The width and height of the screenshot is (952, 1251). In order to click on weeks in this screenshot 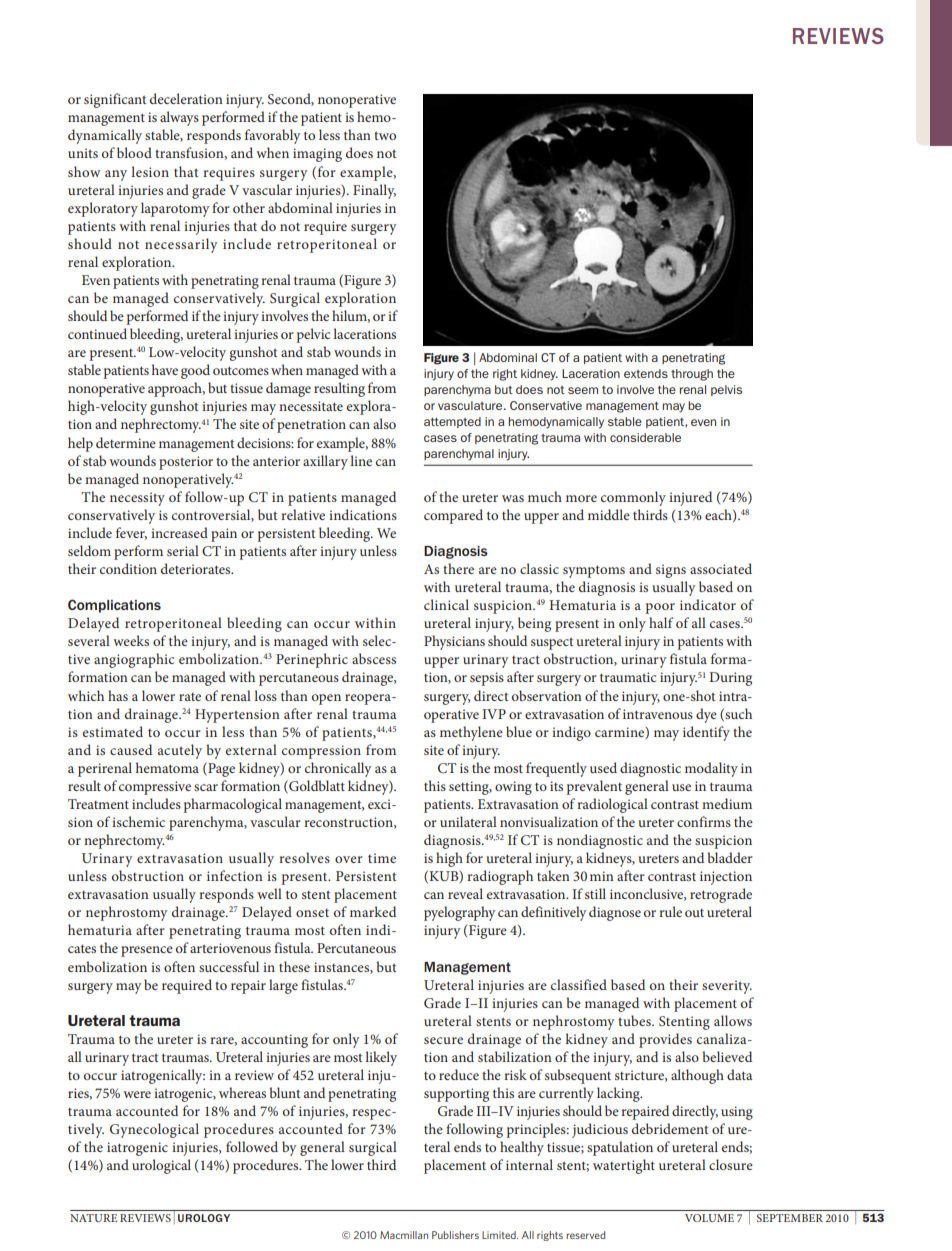, I will do `click(131, 640)`.
